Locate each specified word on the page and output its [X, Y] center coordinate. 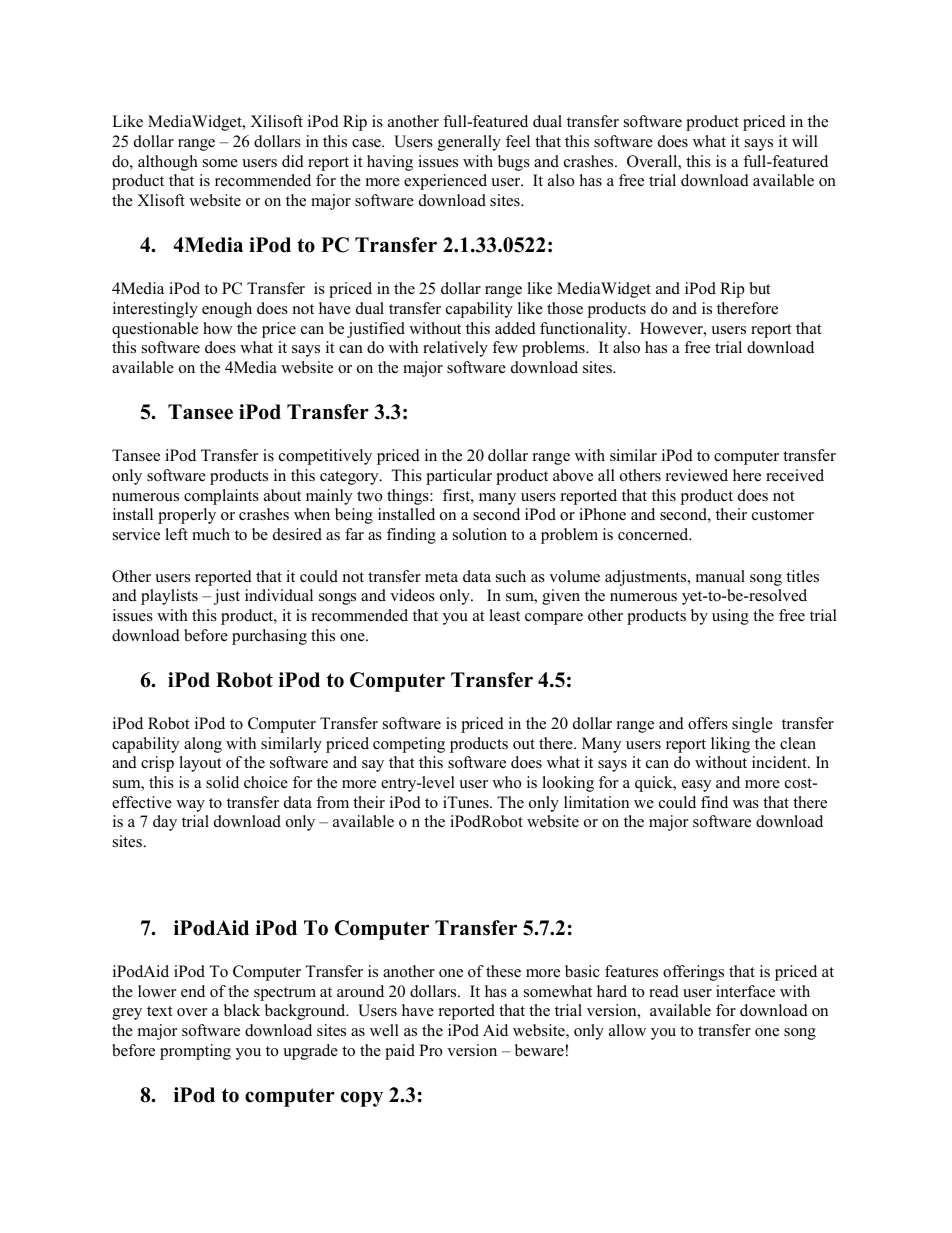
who [506, 782]
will [805, 141]
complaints [221, 497]
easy [696, 786]
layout [200, 764]
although [168, 163]
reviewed [697, 475]
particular [459, 477]
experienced [445, 182]
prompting [195, 1052]
